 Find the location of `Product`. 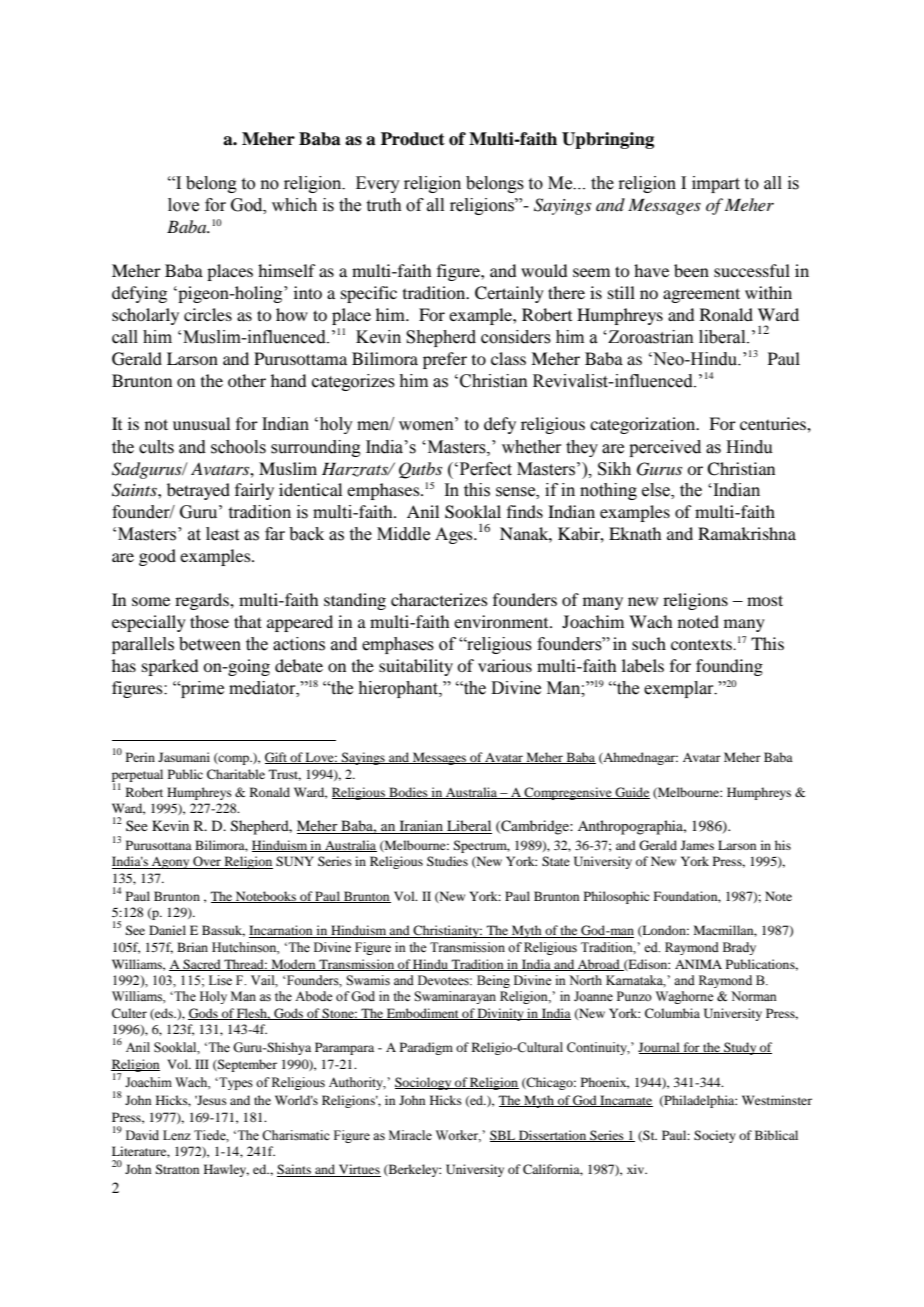

Product is located at coordinates (413, 139).
